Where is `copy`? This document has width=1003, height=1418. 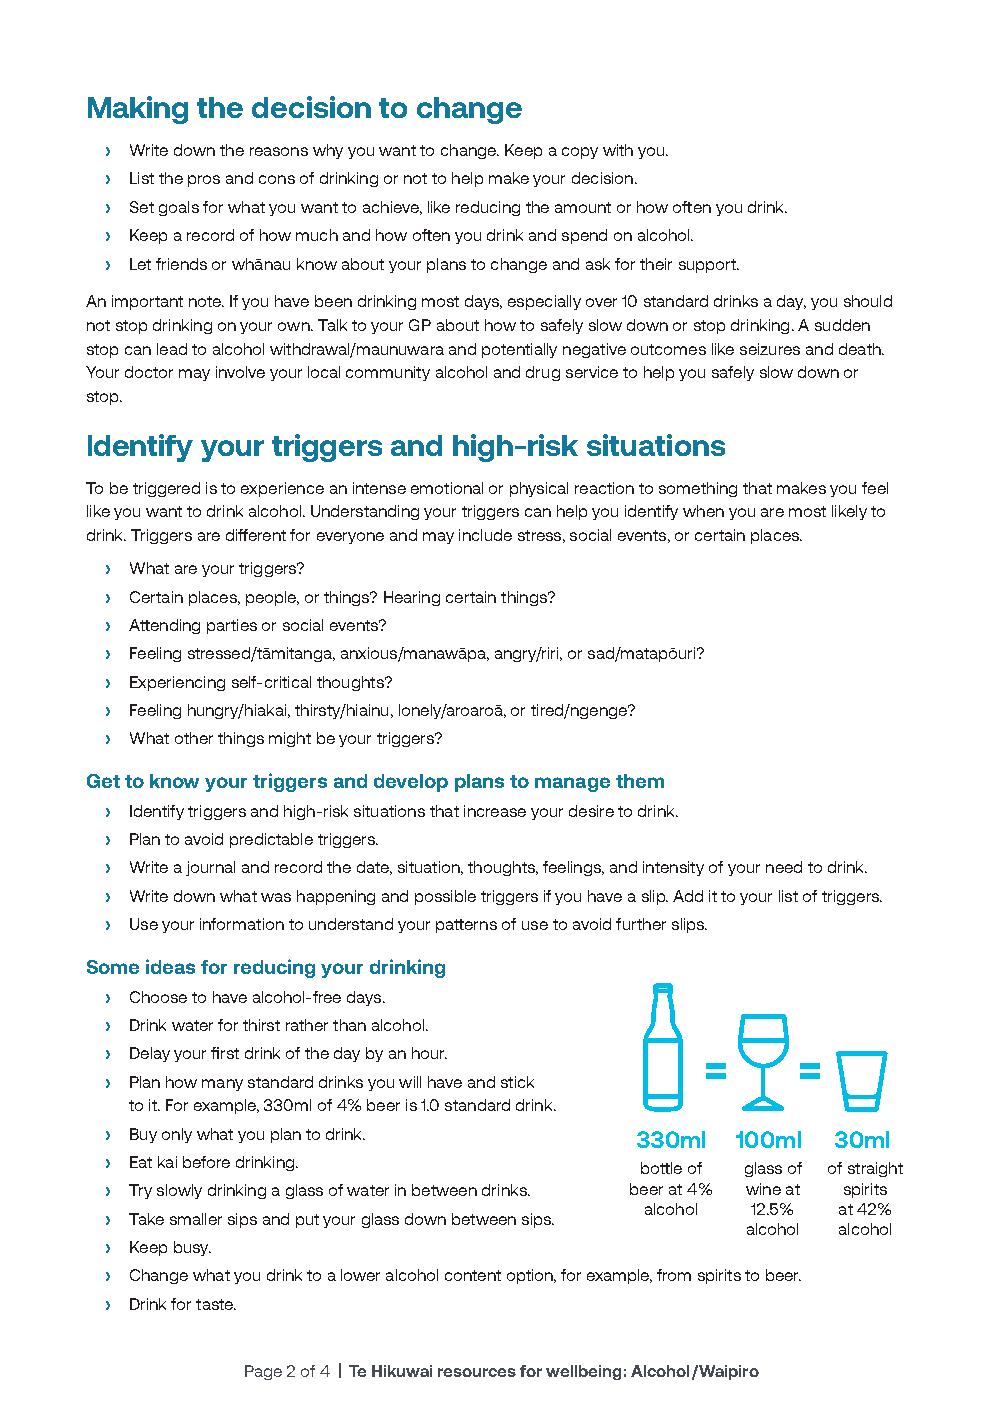
copy is located at coordinates (580, 153).
